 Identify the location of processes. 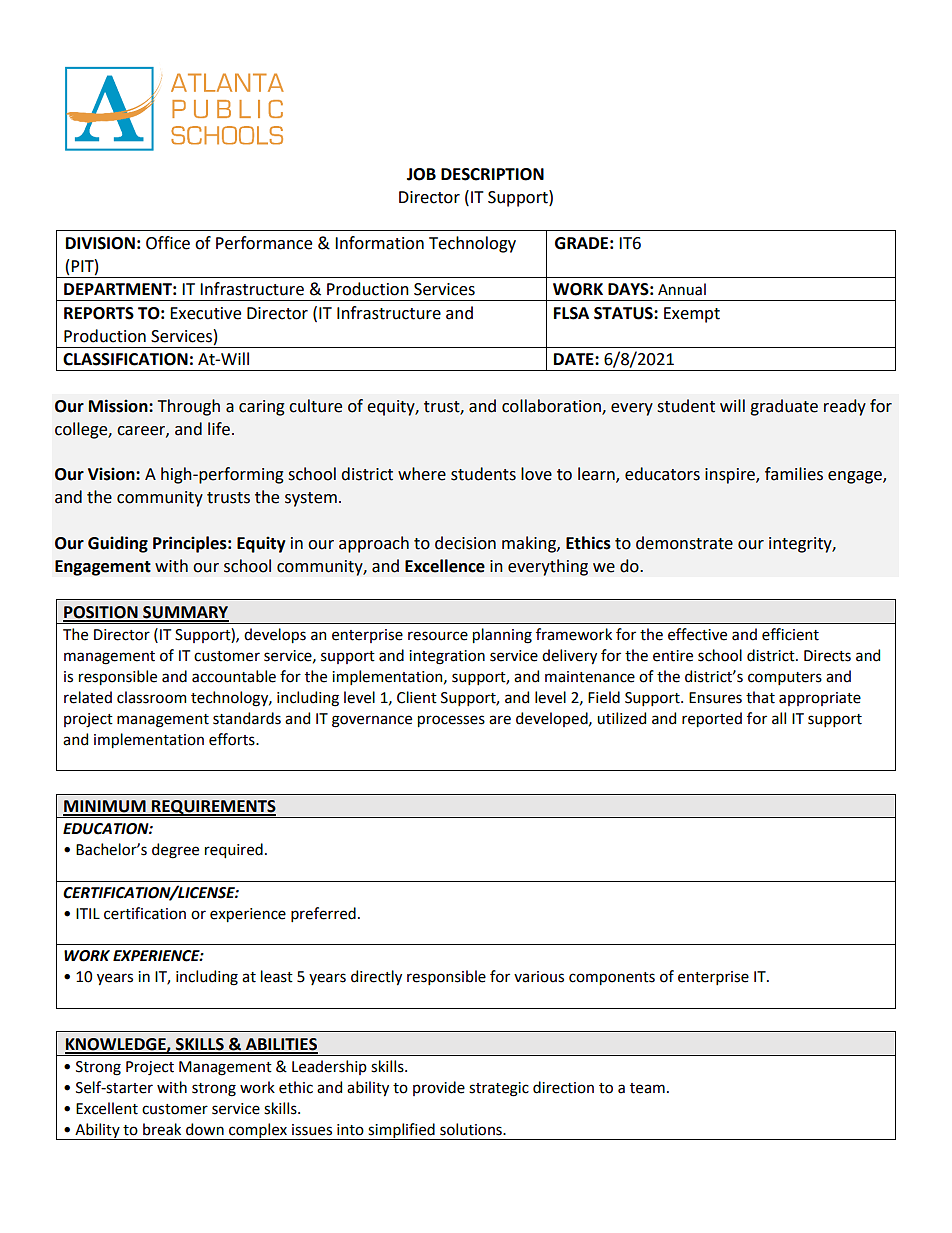
(451, 721).
